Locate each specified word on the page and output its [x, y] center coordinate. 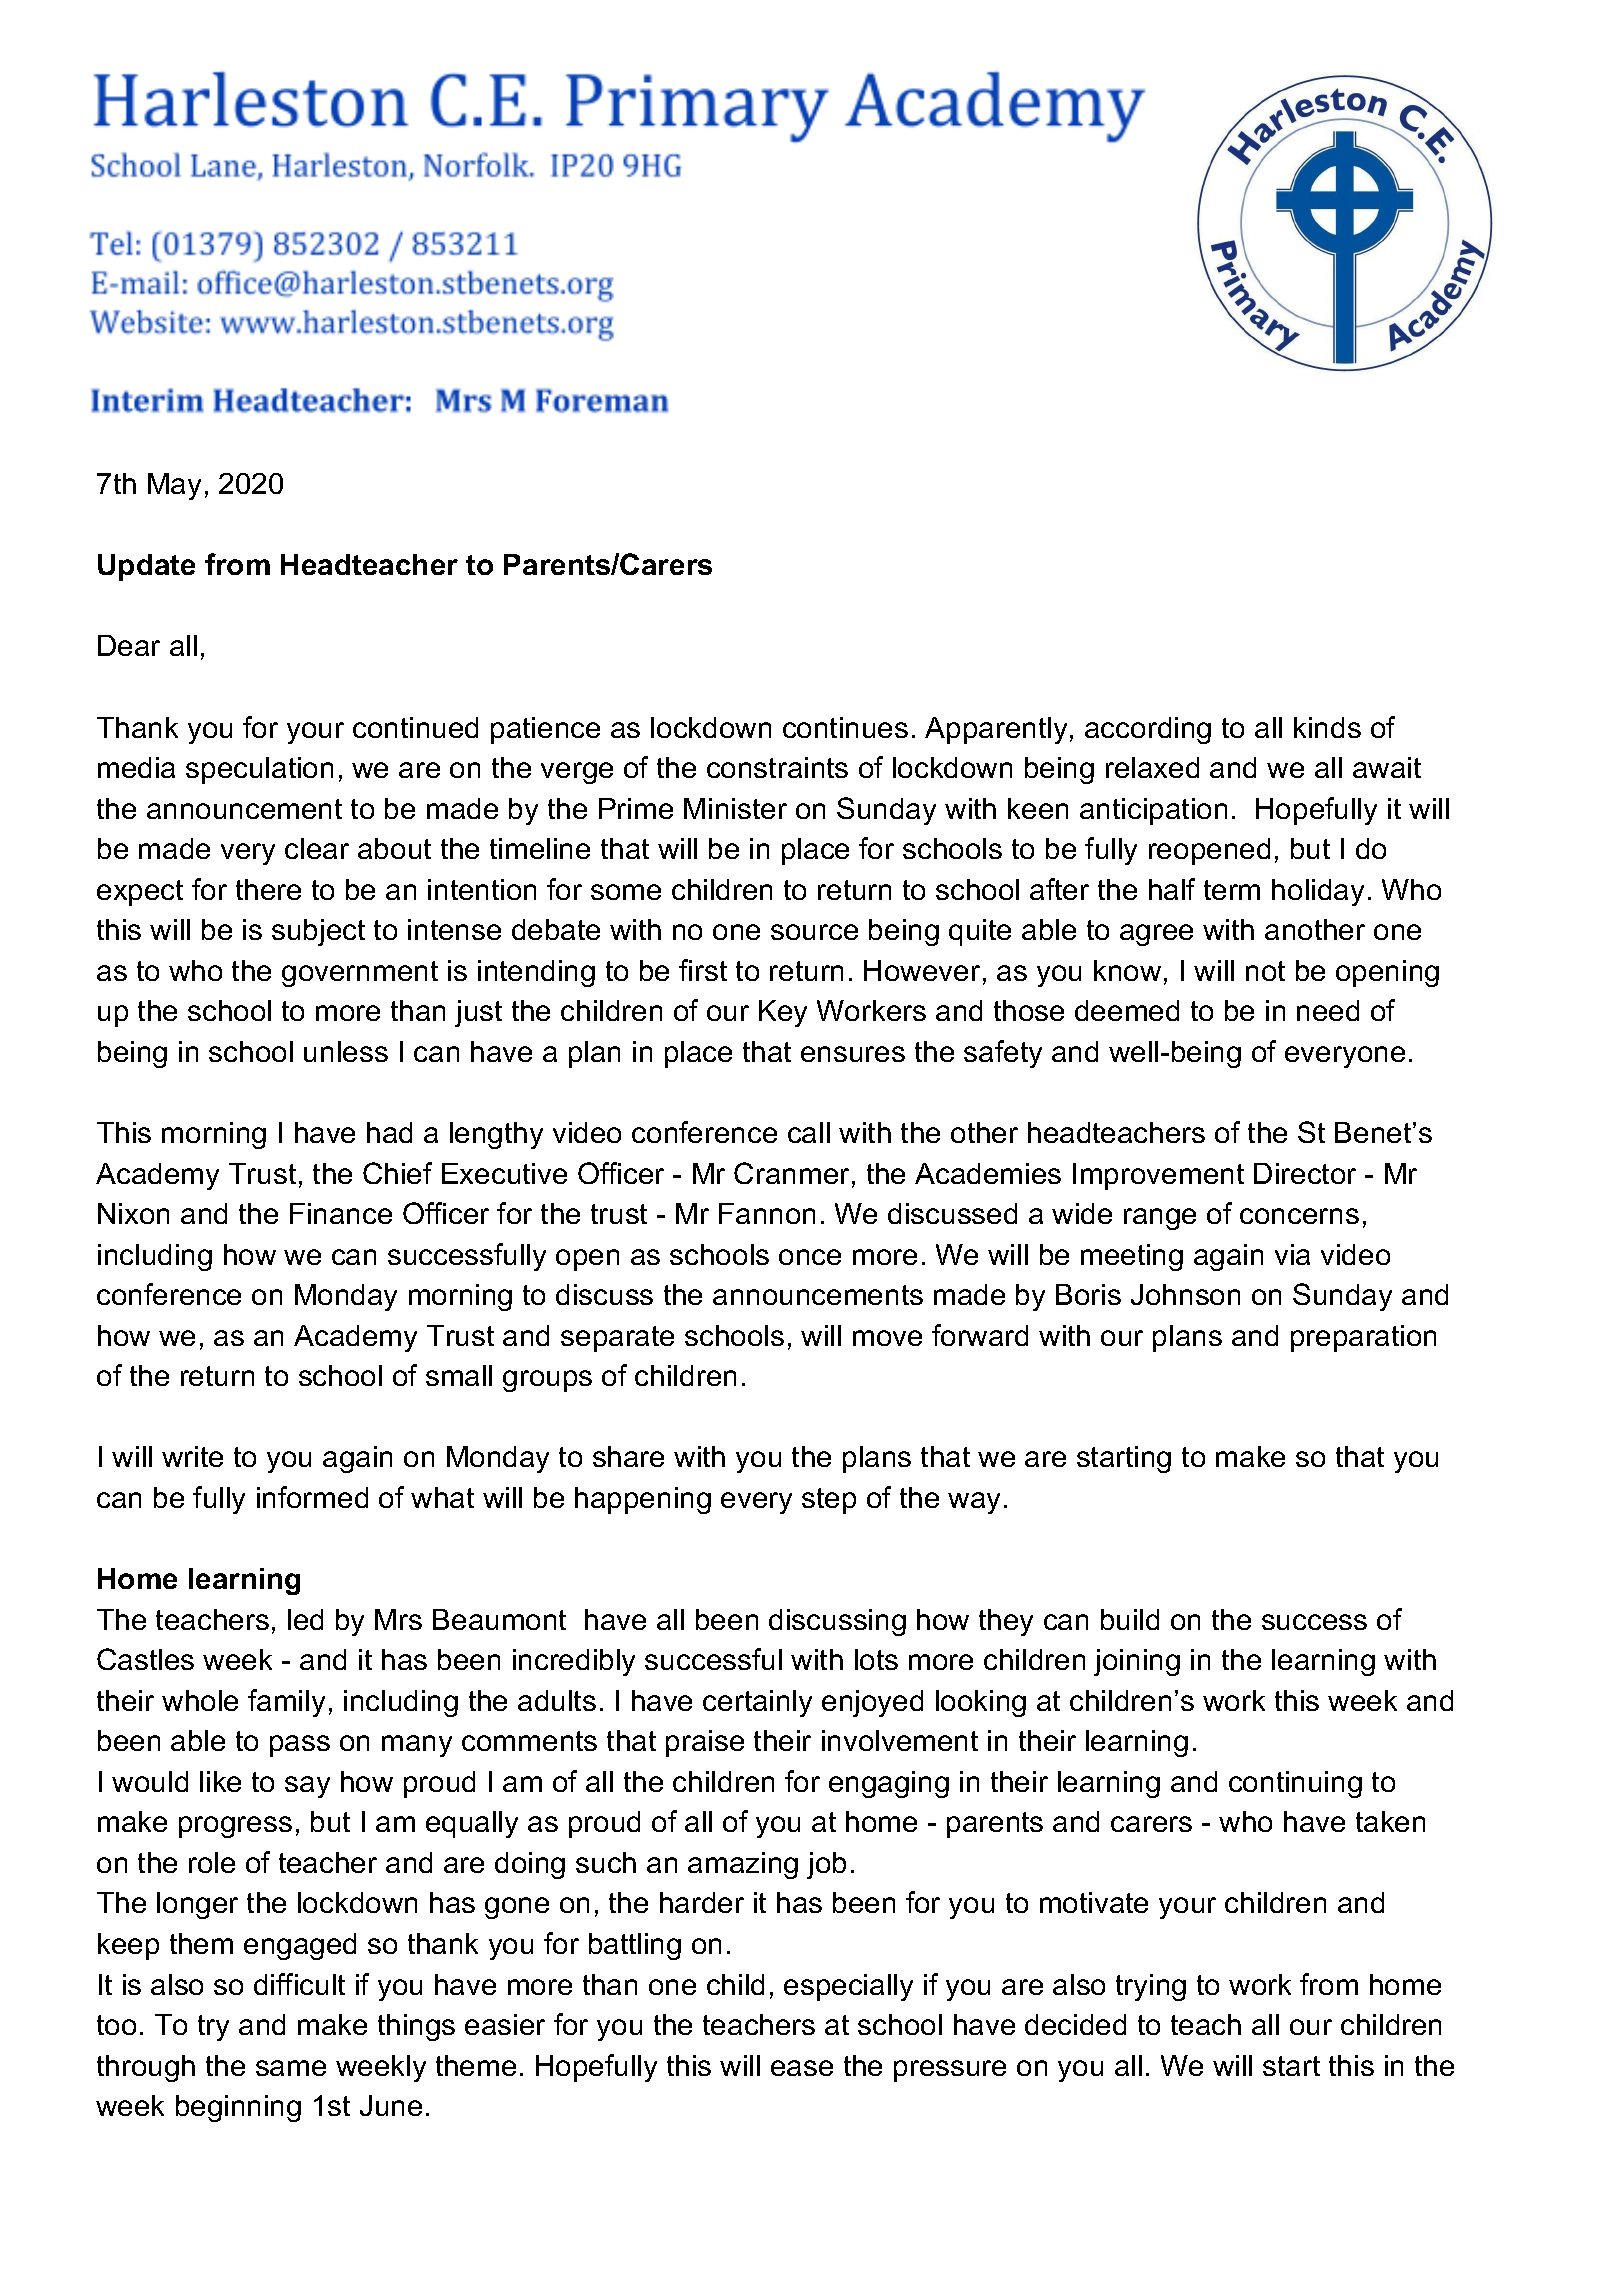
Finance [341, 1213]
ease [802, 2068]
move [887, 1338]
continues [845, 727]
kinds [1327, 727]
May [174, 486]
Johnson [1185, 1294]
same [291, 2068]
